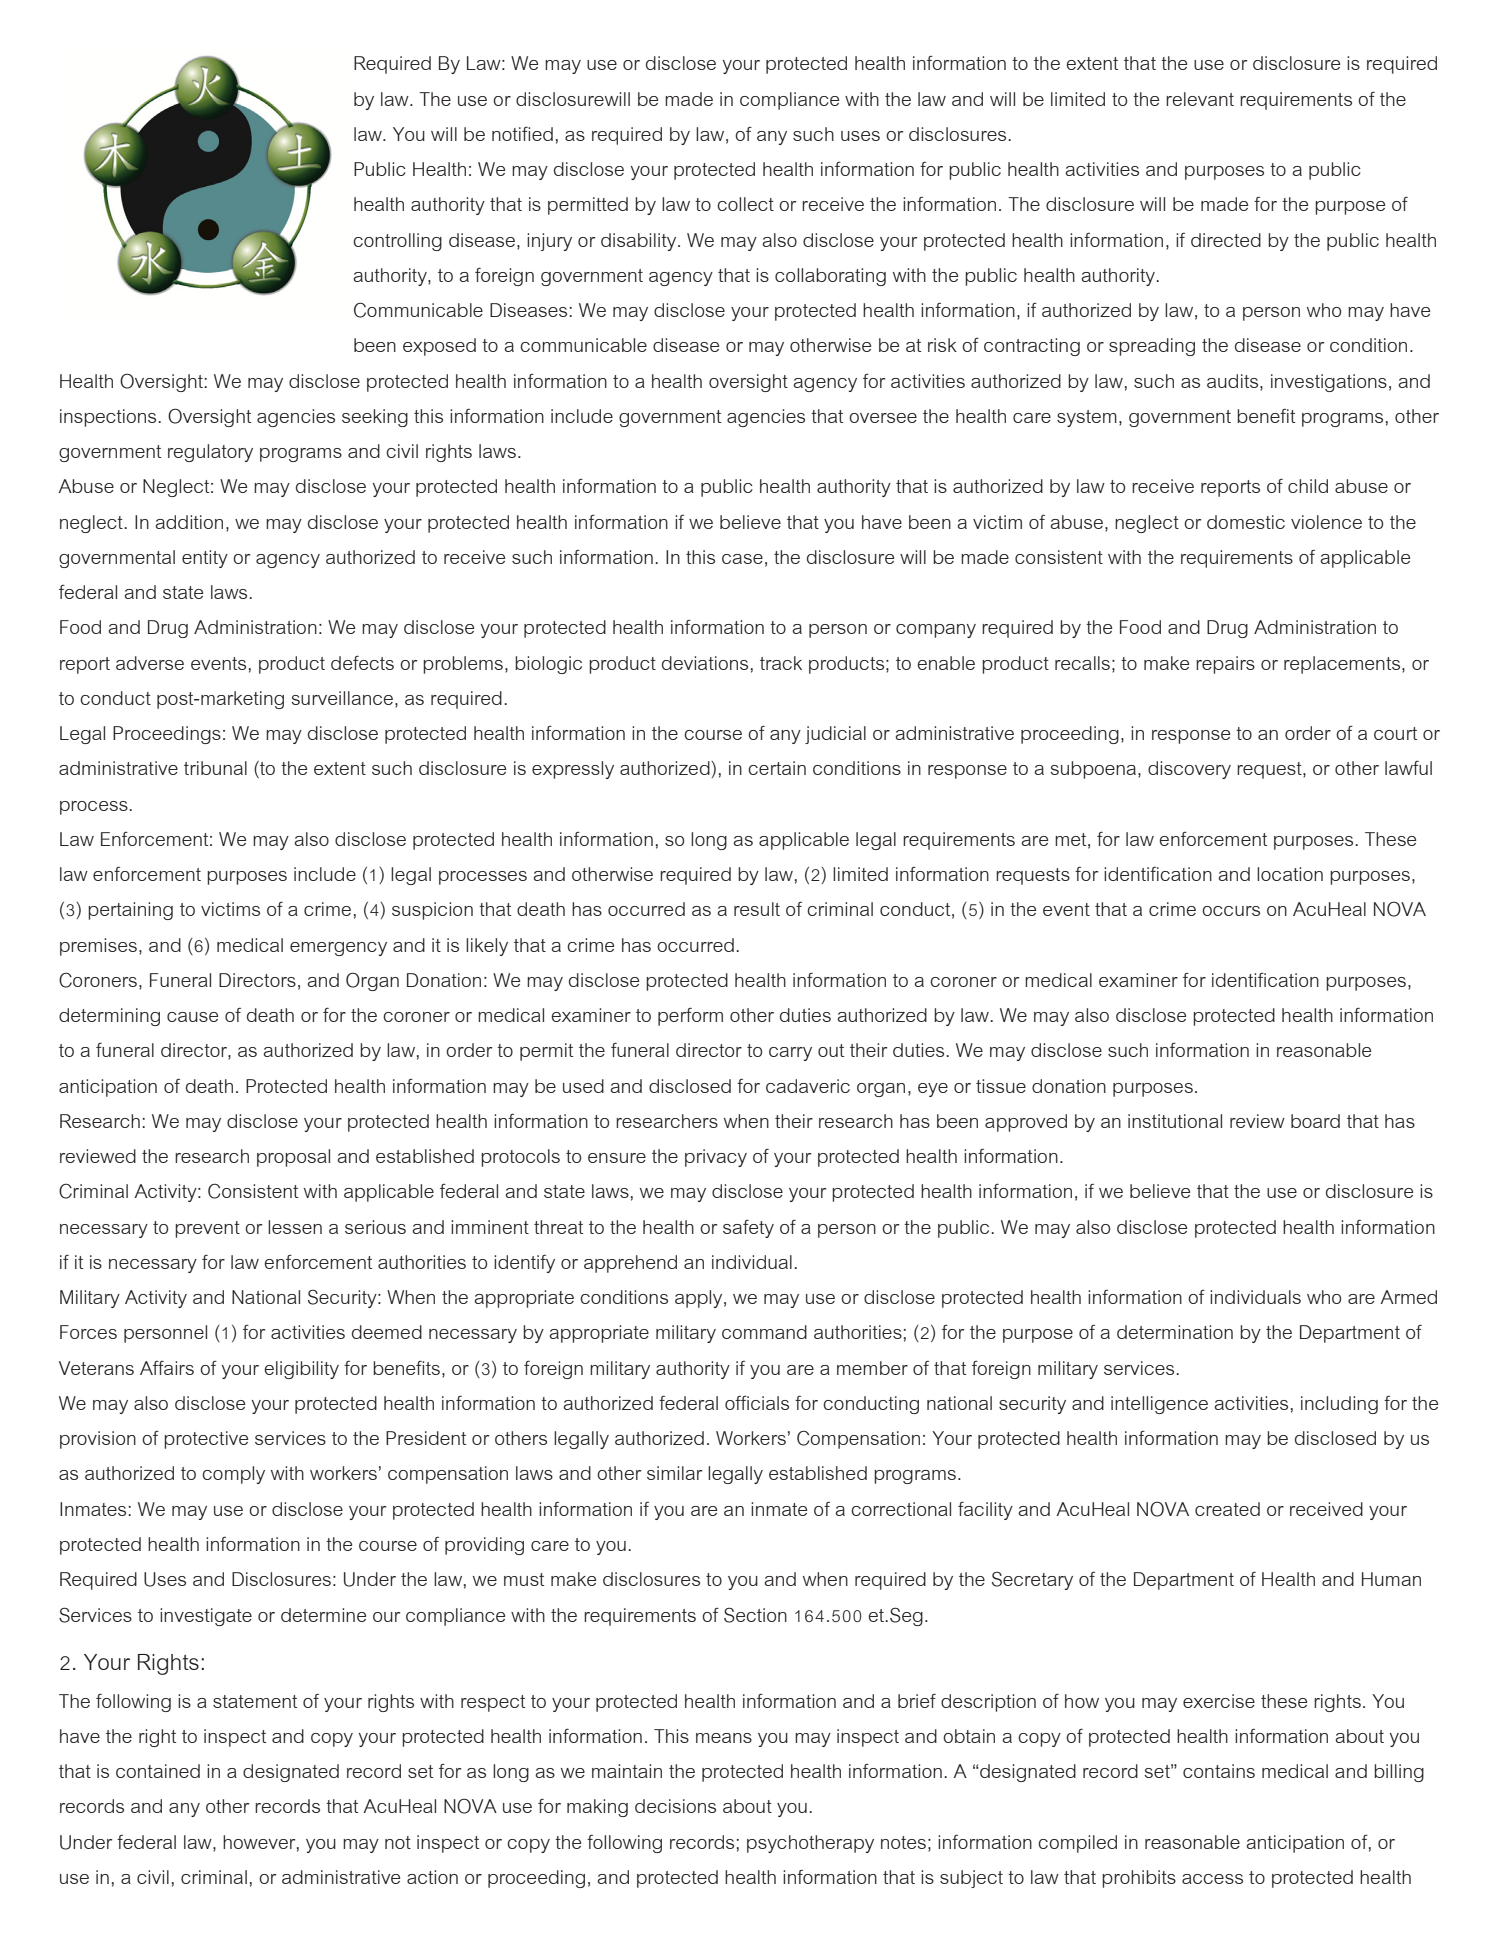 Image resolution: width=1498 pixels, height=1939 pixels. What do you see at coordinates (158, 1771) in the screenshot?
I see `contained` at bounding box center [158, 1771].
